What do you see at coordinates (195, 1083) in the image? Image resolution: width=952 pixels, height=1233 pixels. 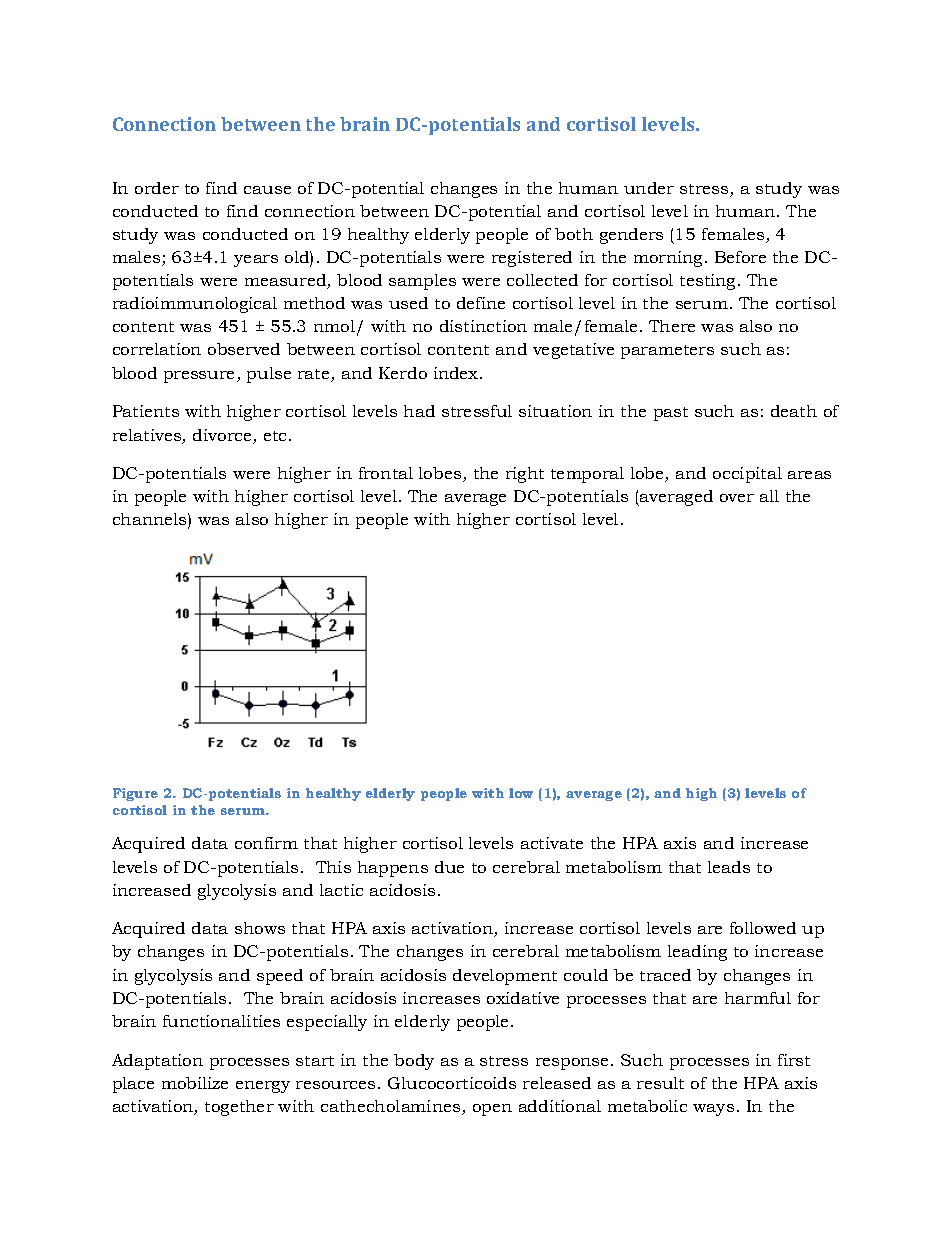 I see `mobilize` at bounding box center [195, 1083].
